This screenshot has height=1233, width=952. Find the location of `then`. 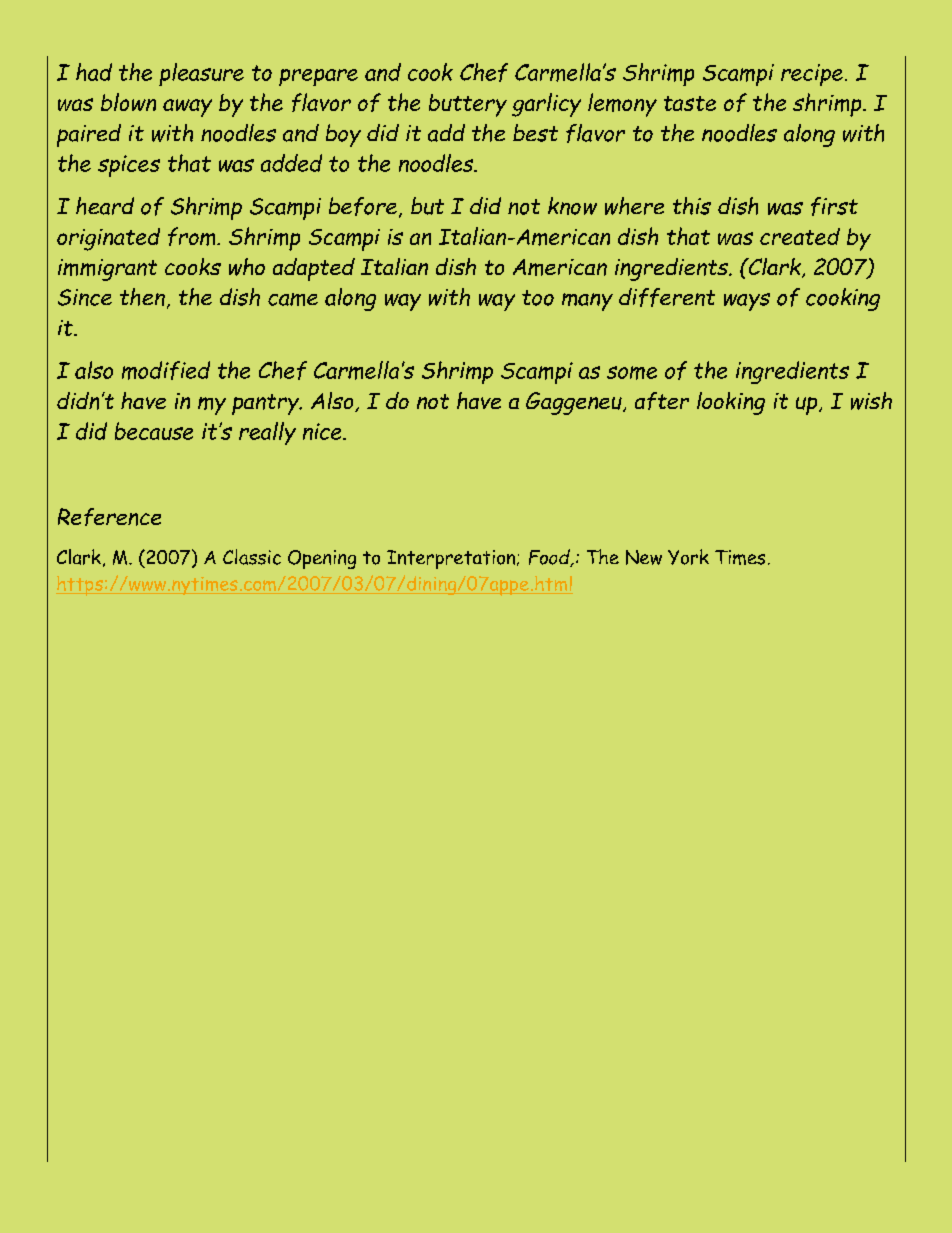

then is located at coordinates (142, 297).
